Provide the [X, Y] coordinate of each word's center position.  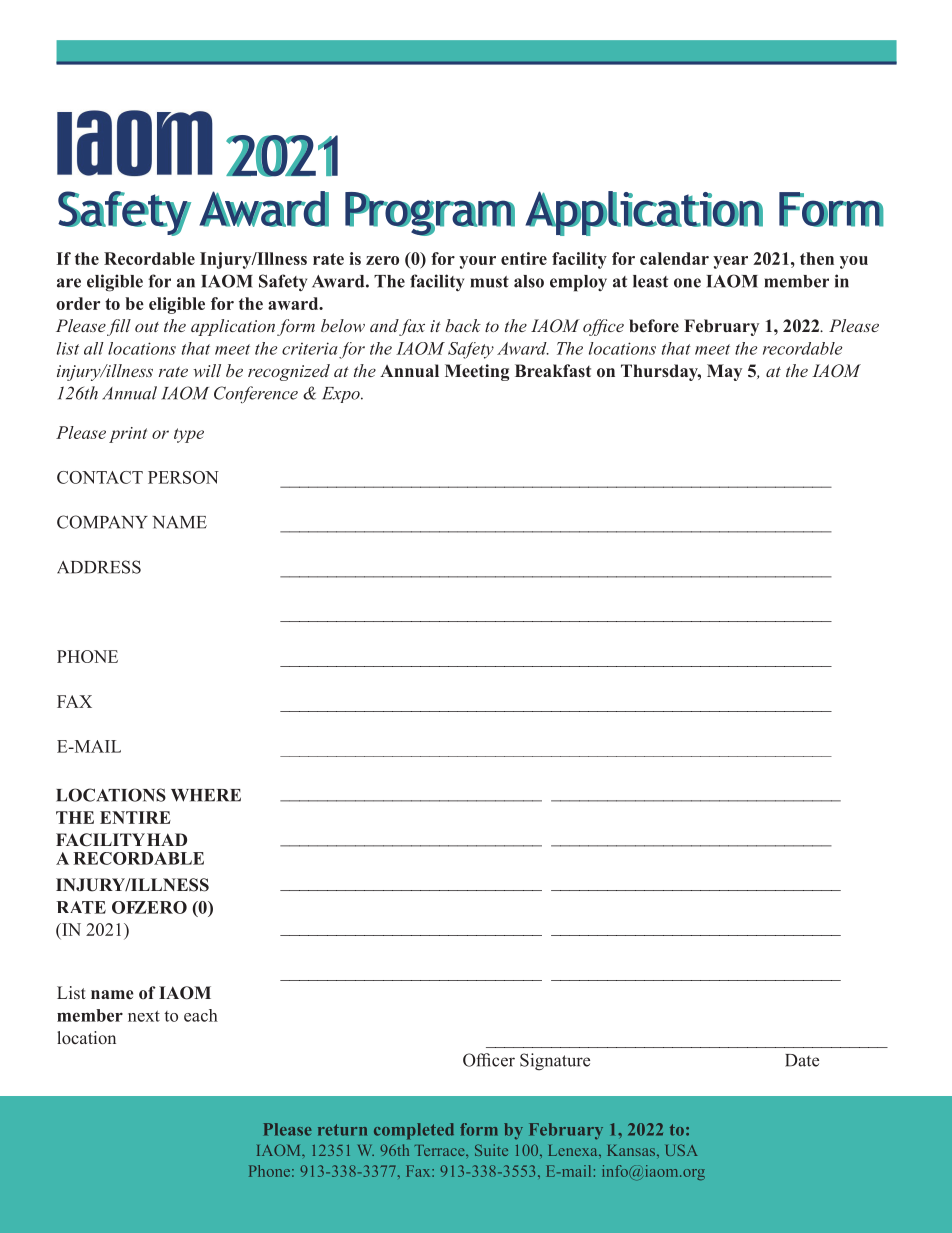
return [342, 1130]
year [730, 262]
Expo [342, 395]
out [147, 327]
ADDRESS [99, 567]
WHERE [206, 795]
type [189, 435]
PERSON [183, 477]
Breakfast [553, 370]
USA [682, 1150]
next [144, 1016]
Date [802, 1060]
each [201, 1015]
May [724, 372]
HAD [167, 839]
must [489, 282]
